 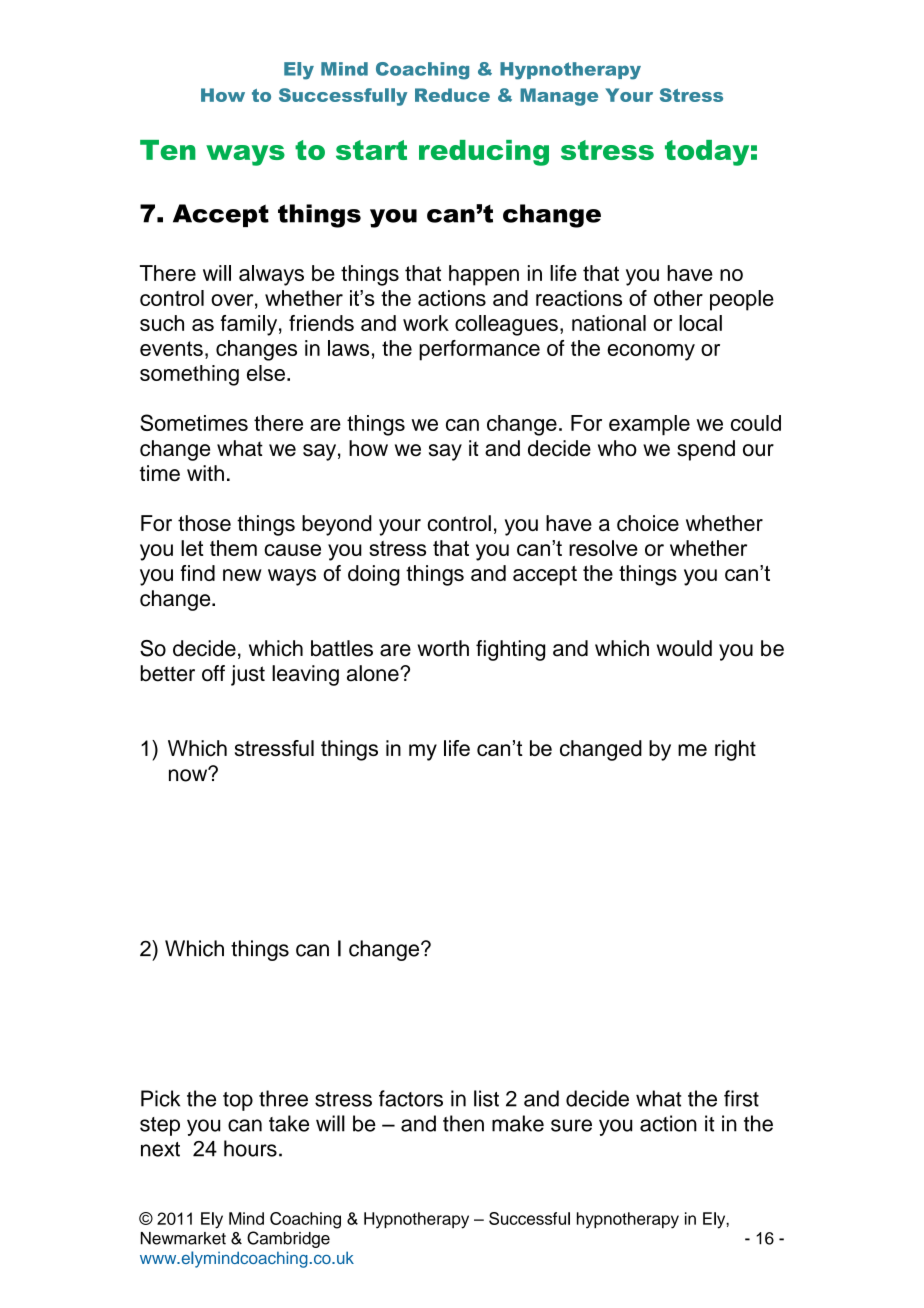 What do you see at coordinates (484, 153) in the screenshot?
I see `reducing` at bounding box center [484, 153].
